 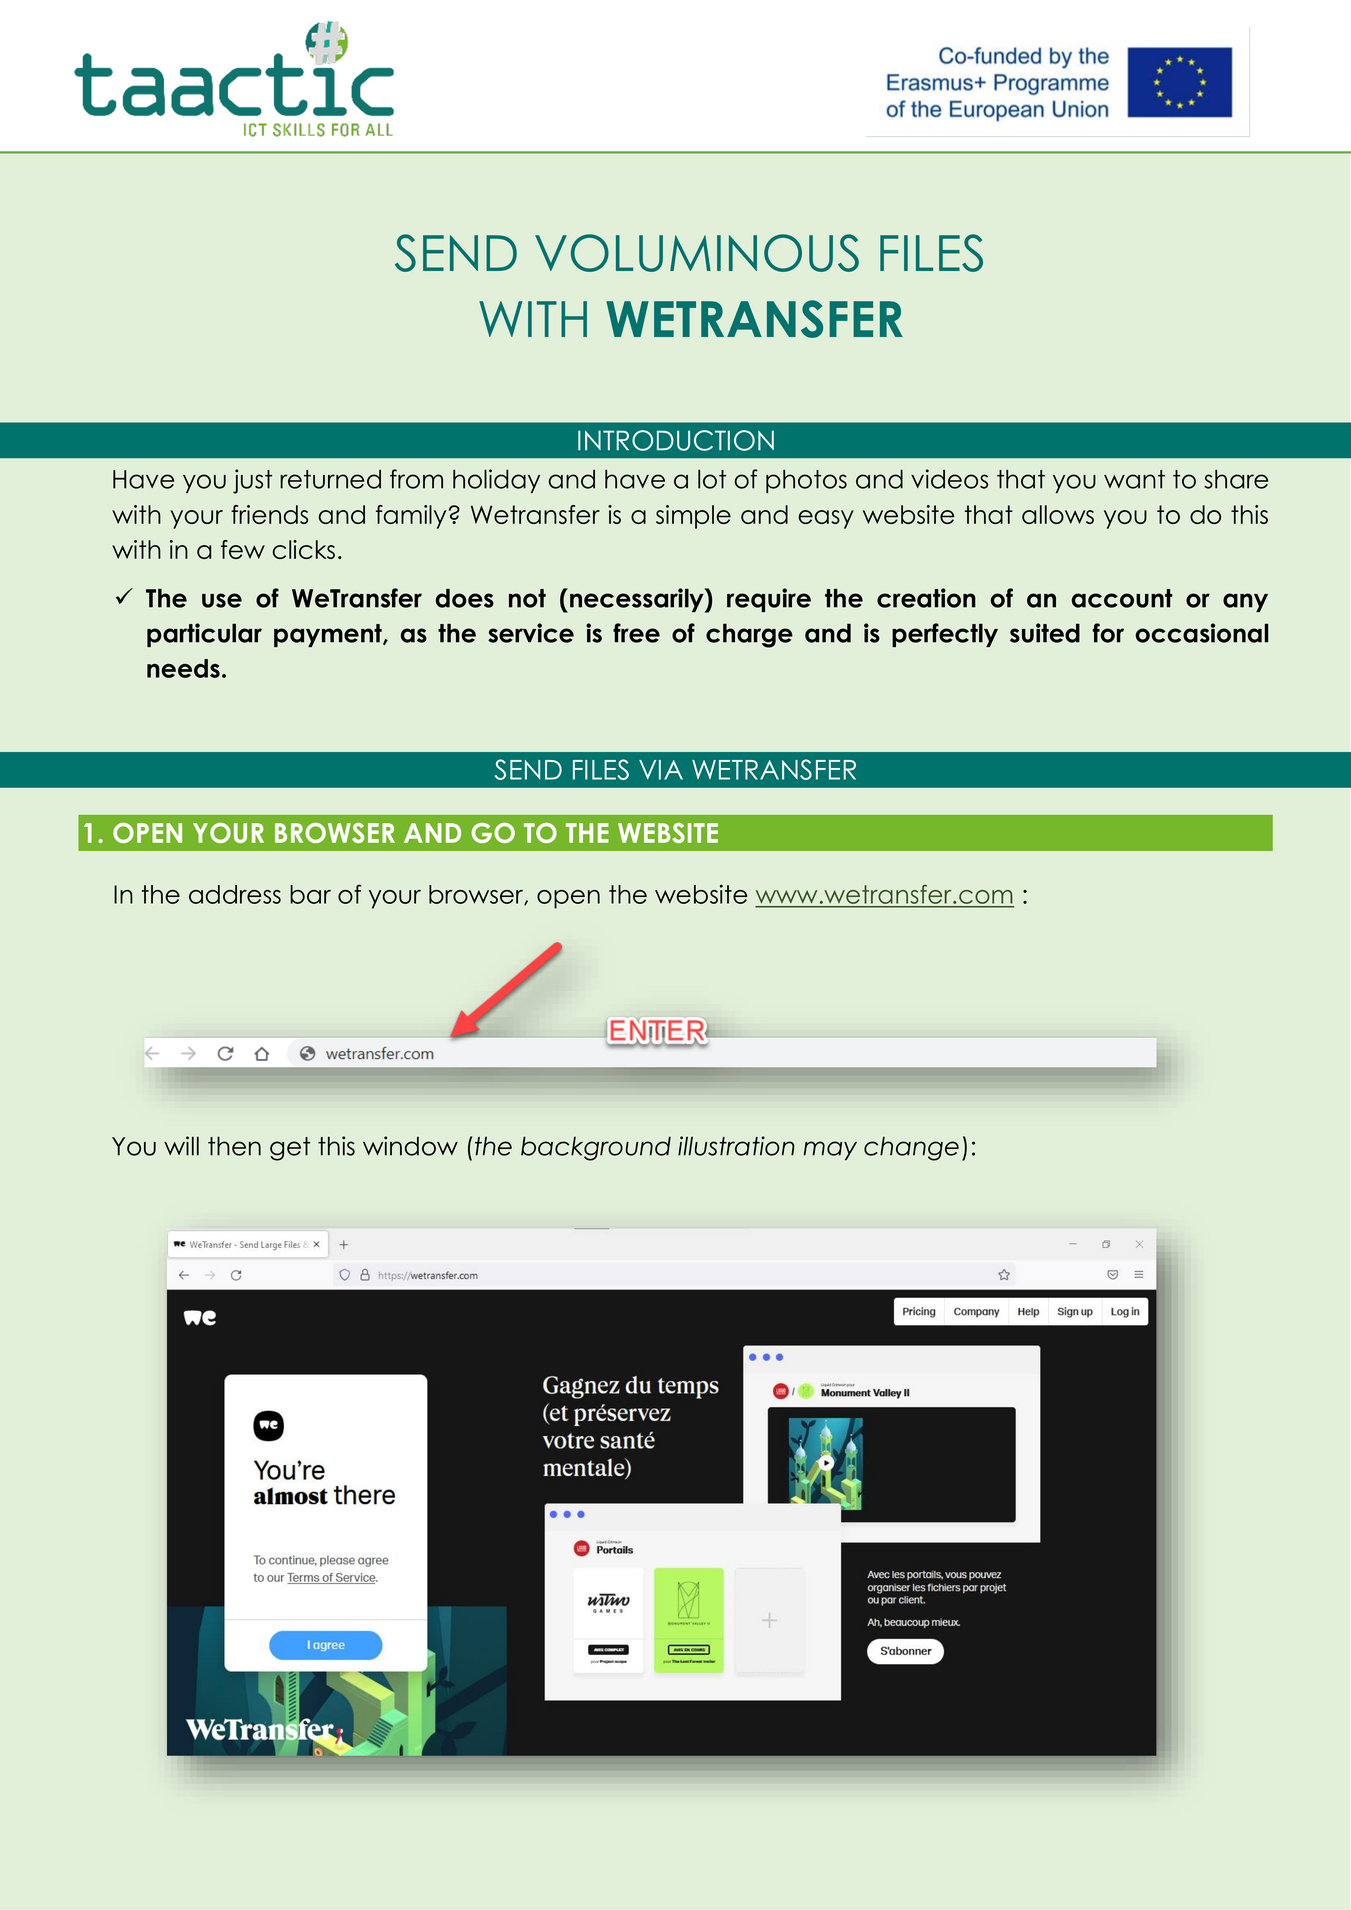 What do you see at coordinates (1108, 633) in the page?
I see `for` at bounding box center [1108, 633].
